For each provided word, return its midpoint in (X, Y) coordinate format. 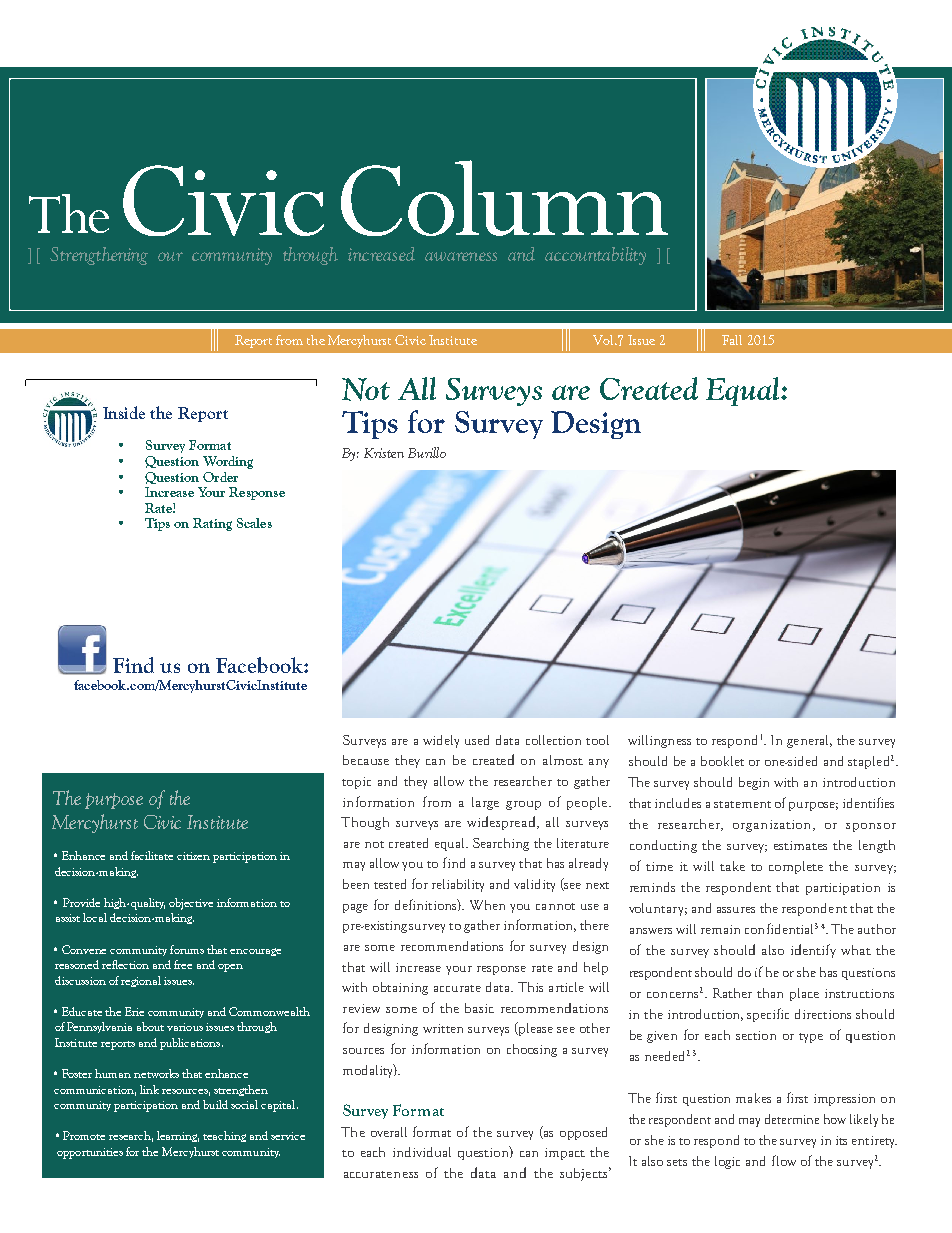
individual (422, 1152)
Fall (732, 340)
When (487, 905)
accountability (595, 256)
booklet (722, 761)
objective (191, 904)
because (366, 760)
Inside (124, 412)
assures (736, 910)
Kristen (384, 453)
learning (178, 1136)
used (477, 740)
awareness (461, 256)
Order (220, 477)
